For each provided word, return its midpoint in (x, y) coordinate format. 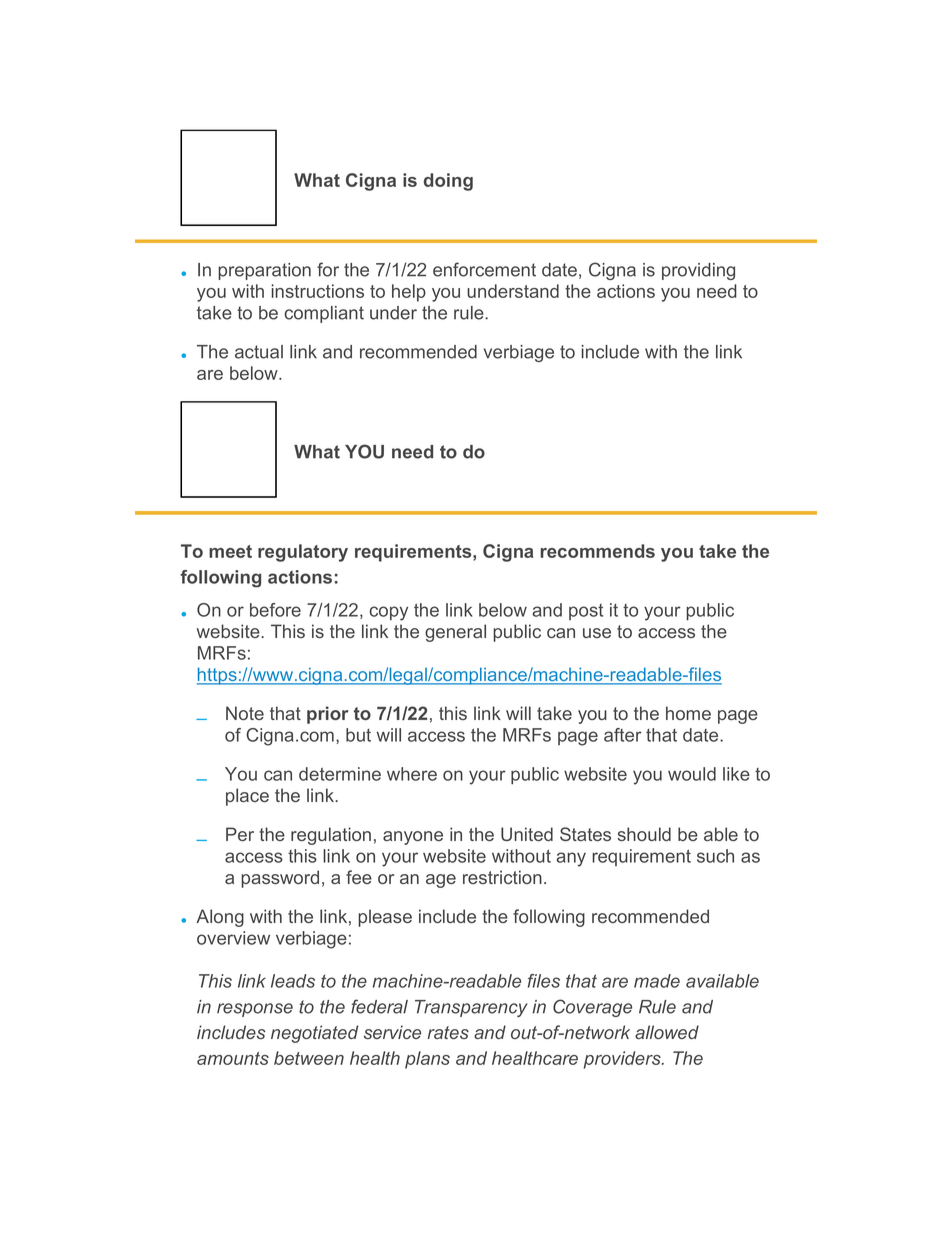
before (275, 610)
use (597, 633)
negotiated (314, 1034)
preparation (264, 271)
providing (698, 271)
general (455, 633)
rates (448, 1032)
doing (448, 182)
